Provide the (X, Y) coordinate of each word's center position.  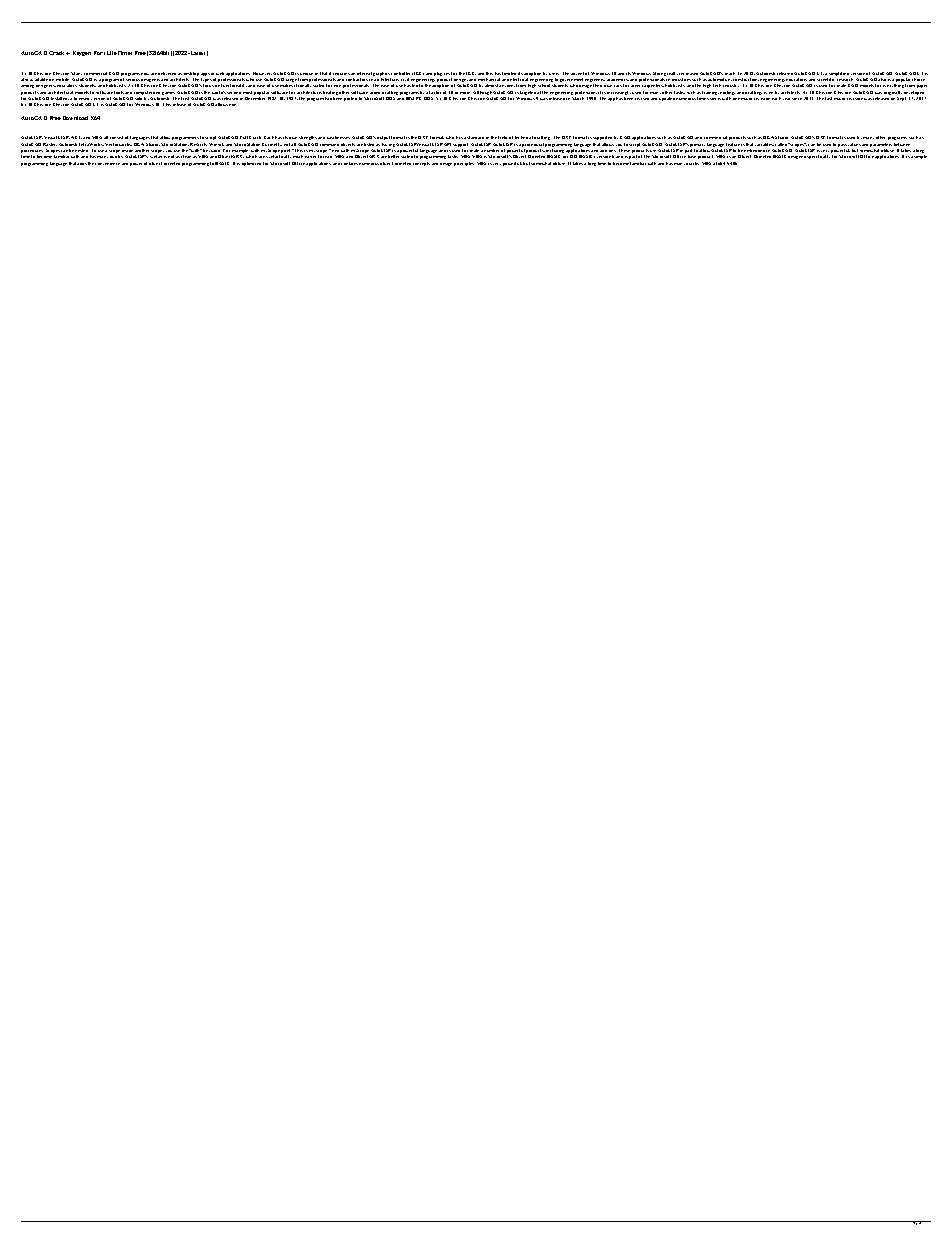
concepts (421, 164)
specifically (818, 157)
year (788, 99)
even (768, 93)
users (554, 74)
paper (922, 86)
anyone (507, 86)
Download (75, 118)
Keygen (82, 53)
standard (475, 137)
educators (67, 85)
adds (82, 164)
